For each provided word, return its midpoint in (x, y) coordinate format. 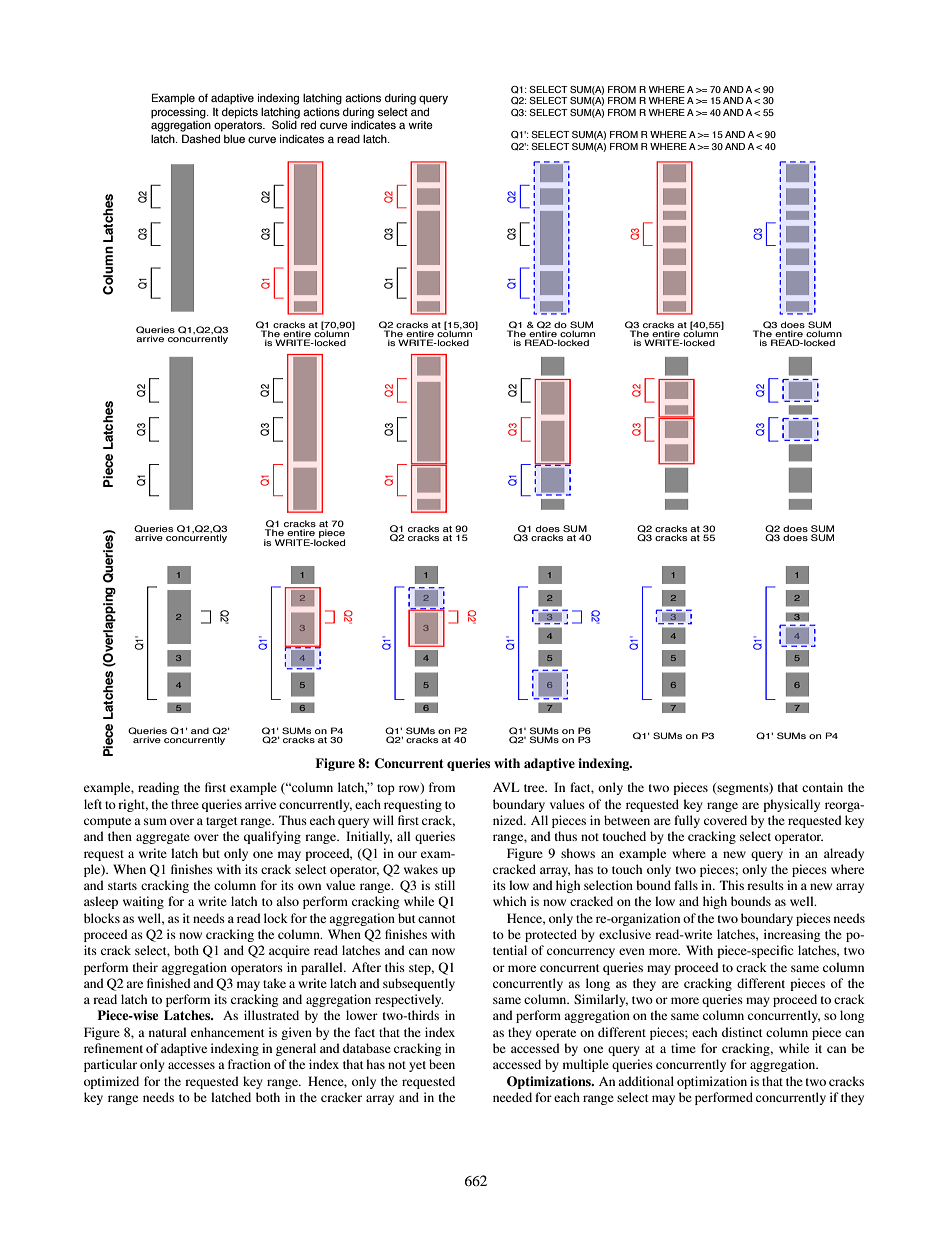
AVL (506, 787)
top (386, 789)
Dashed (201, 138)
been (442, 1064)
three (185, 804)
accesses (191, 1065)
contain (822, 787)
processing (179, 113)
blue (234, 139)
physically (791, 805)
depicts (240, 113)
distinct (742, 1032)
